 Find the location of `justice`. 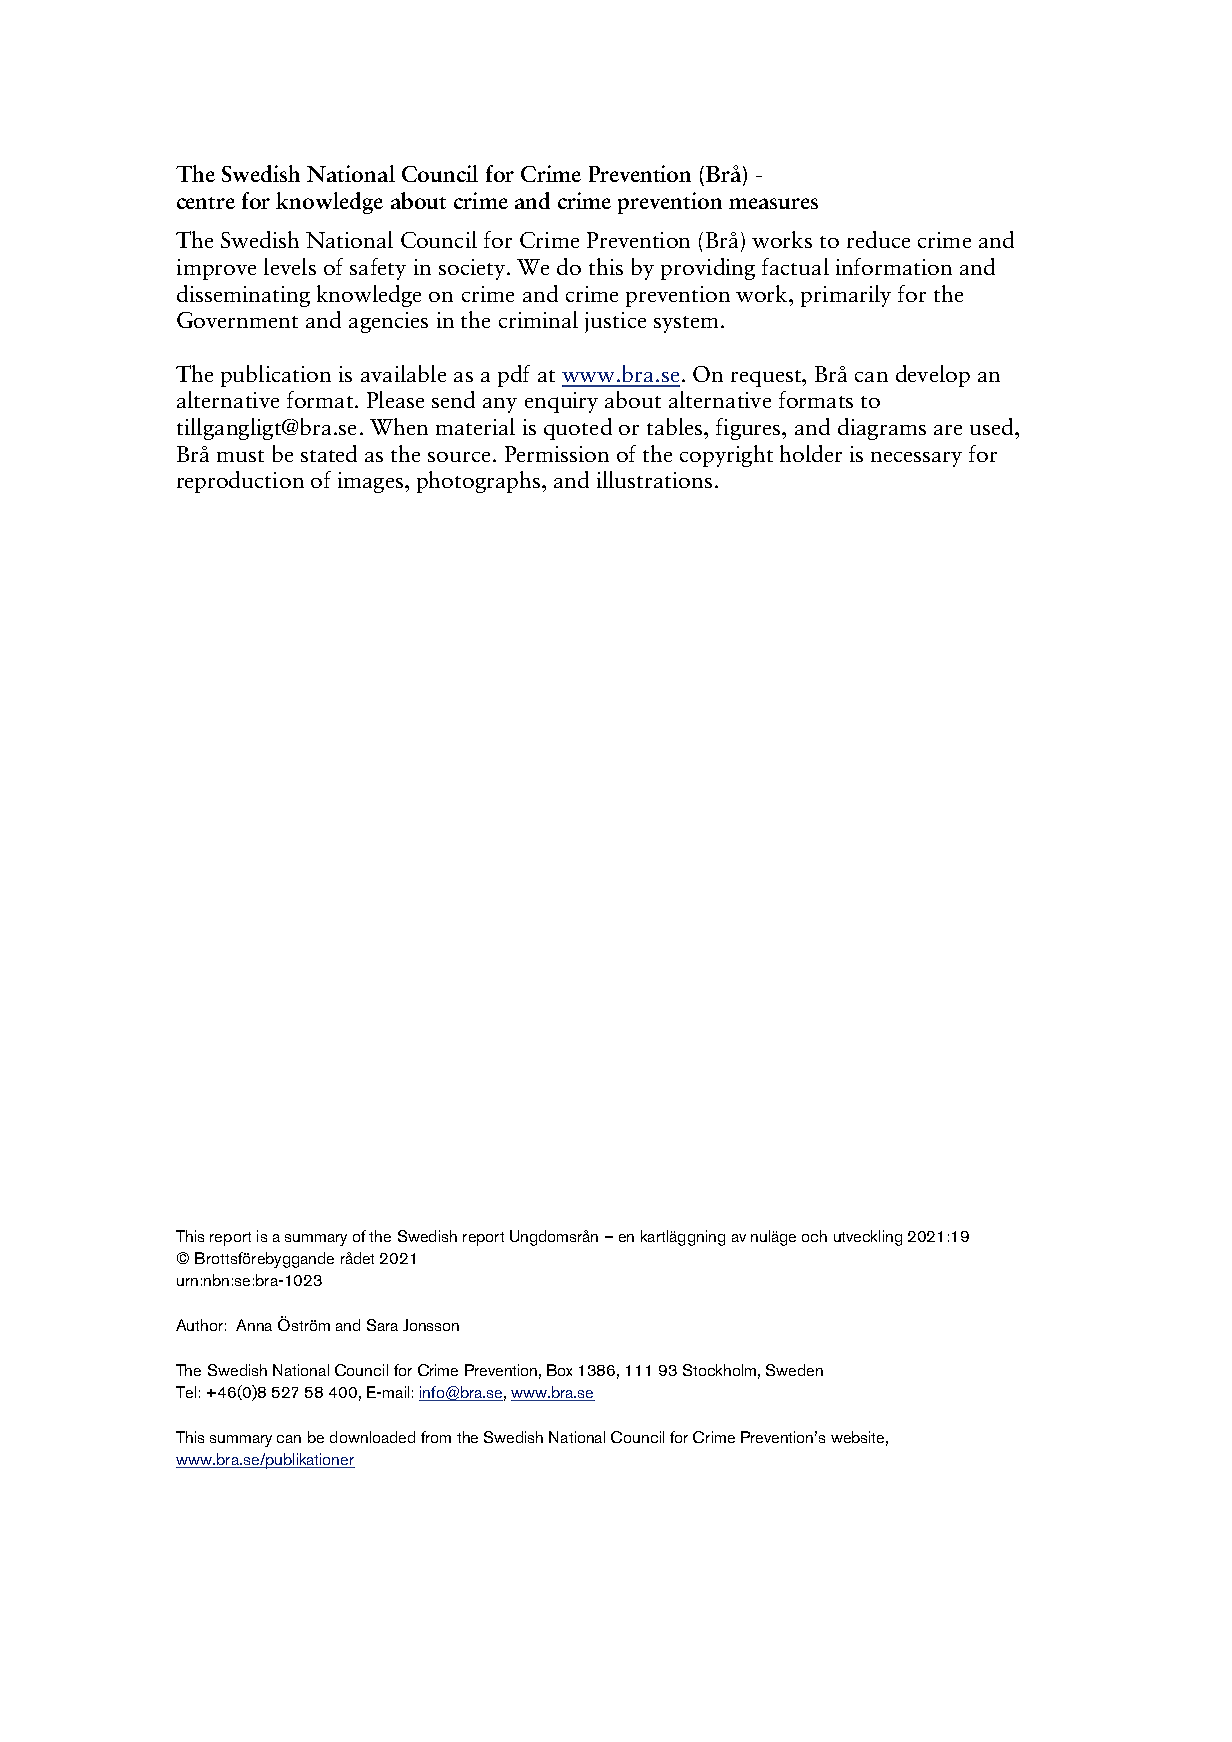

justice is located at coordinates (615, 322).
